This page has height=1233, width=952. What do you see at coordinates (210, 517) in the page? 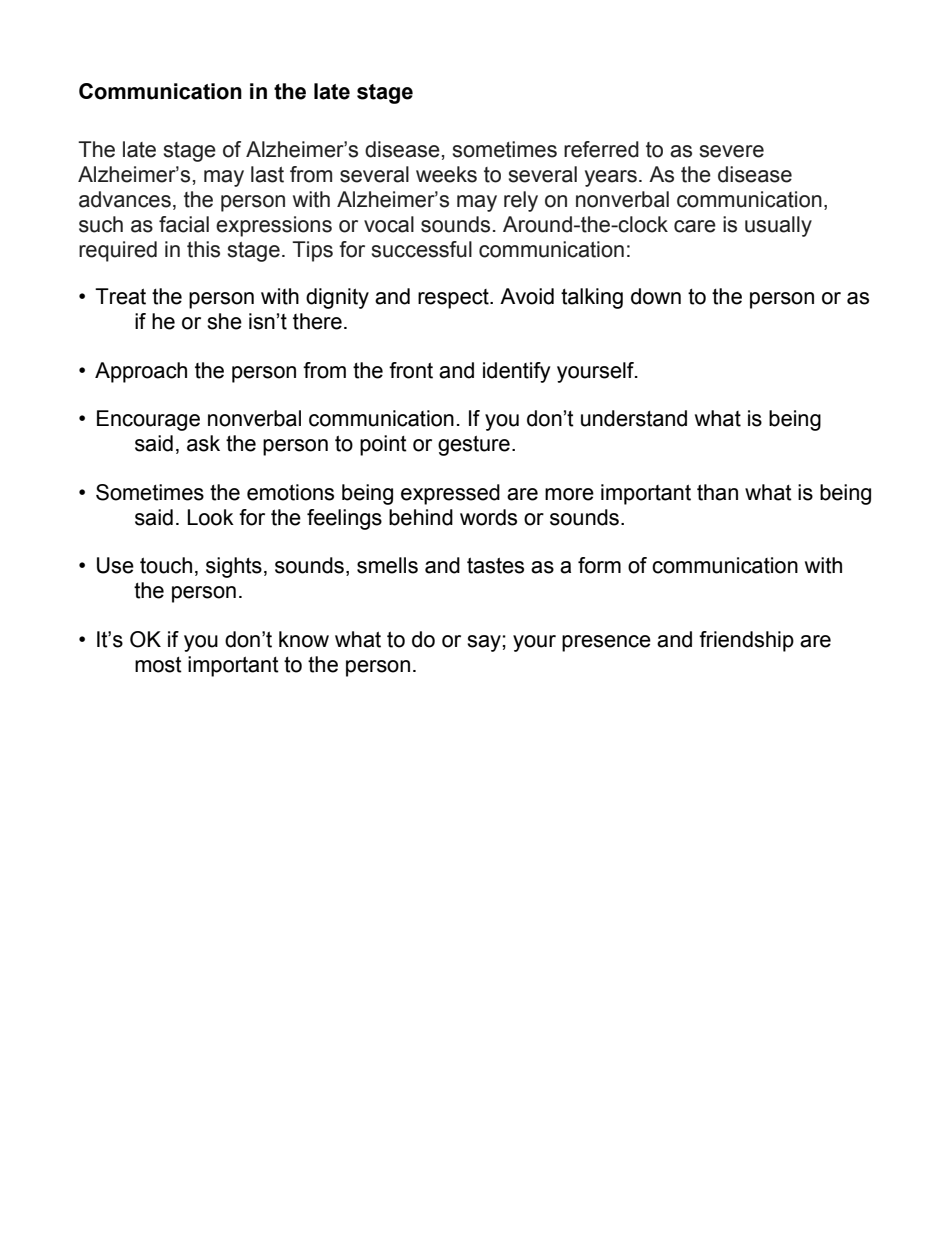
I see `Look` at bounding box center [210, 517].
